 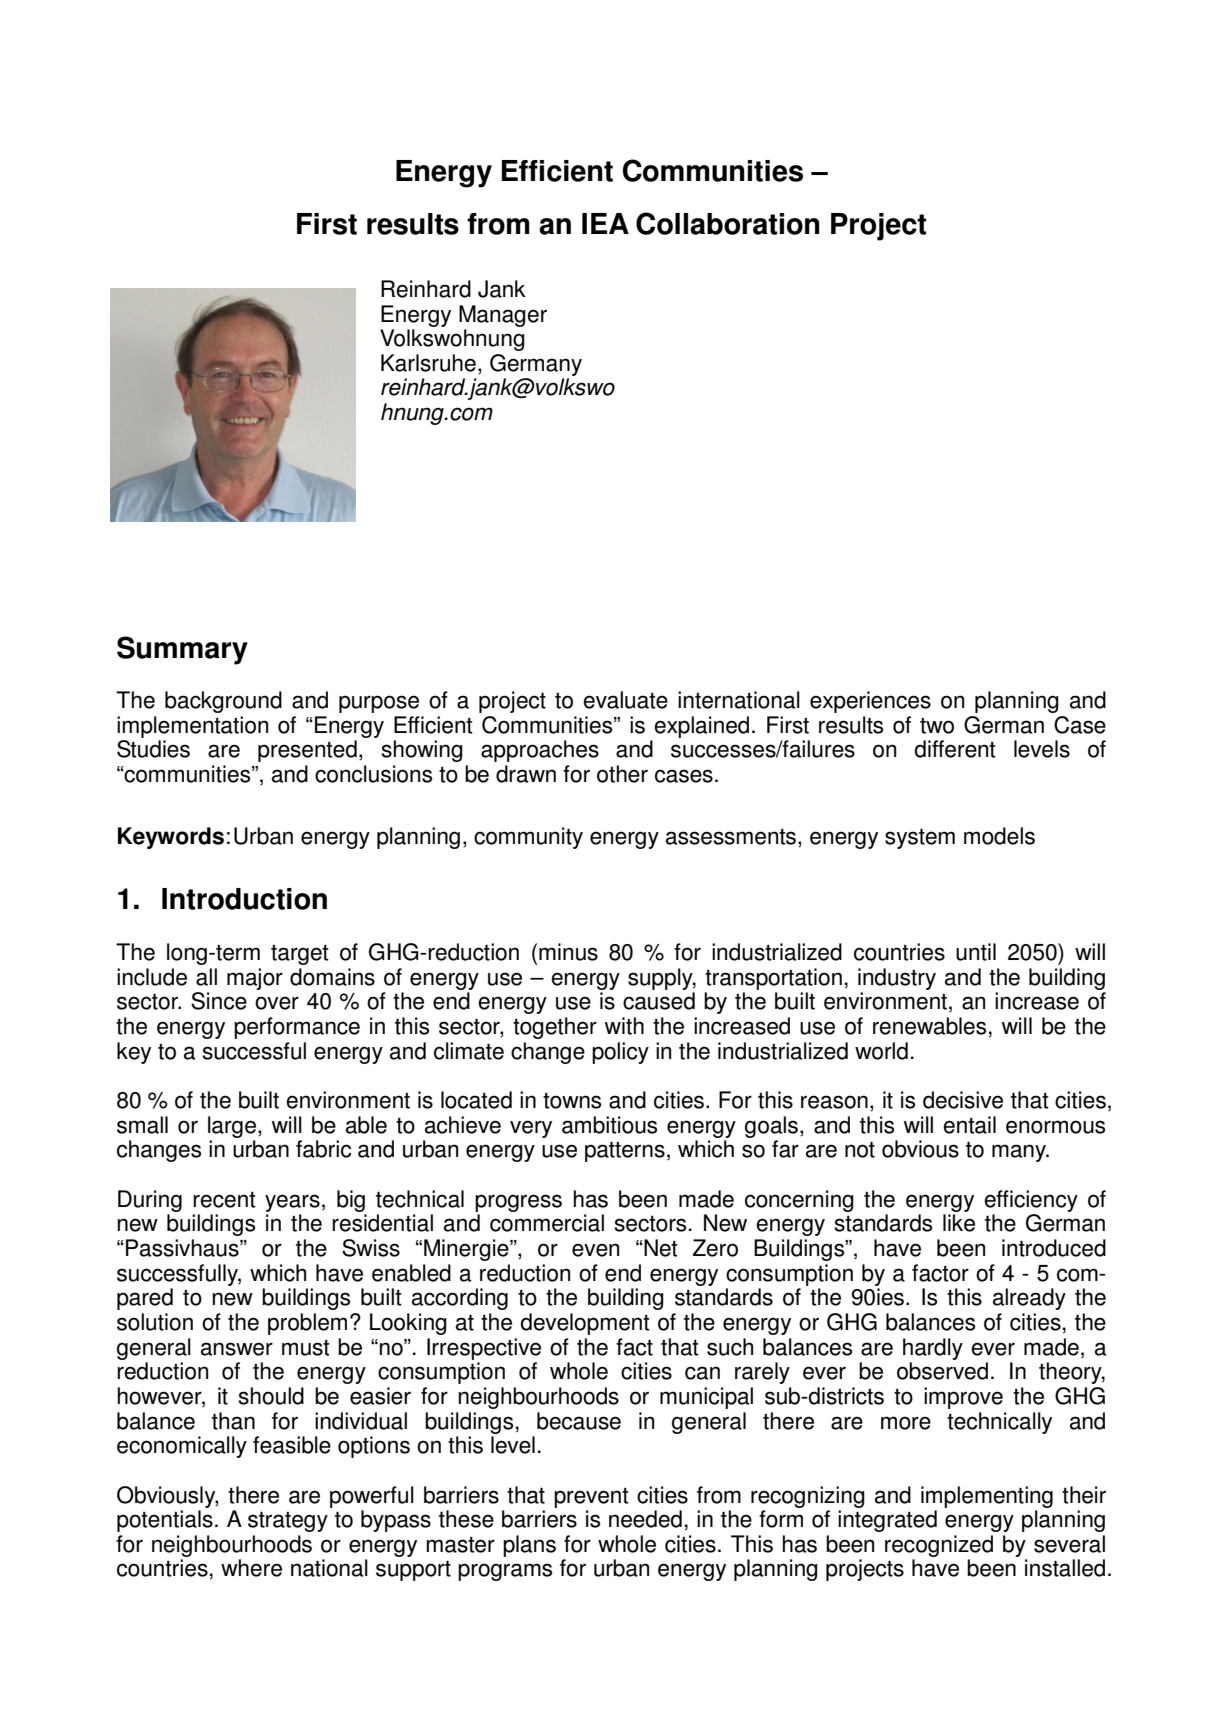 What do you see at coordinates (277, 1003) in the screenshot?
I see `over` at bounding box center [277, 1003].
